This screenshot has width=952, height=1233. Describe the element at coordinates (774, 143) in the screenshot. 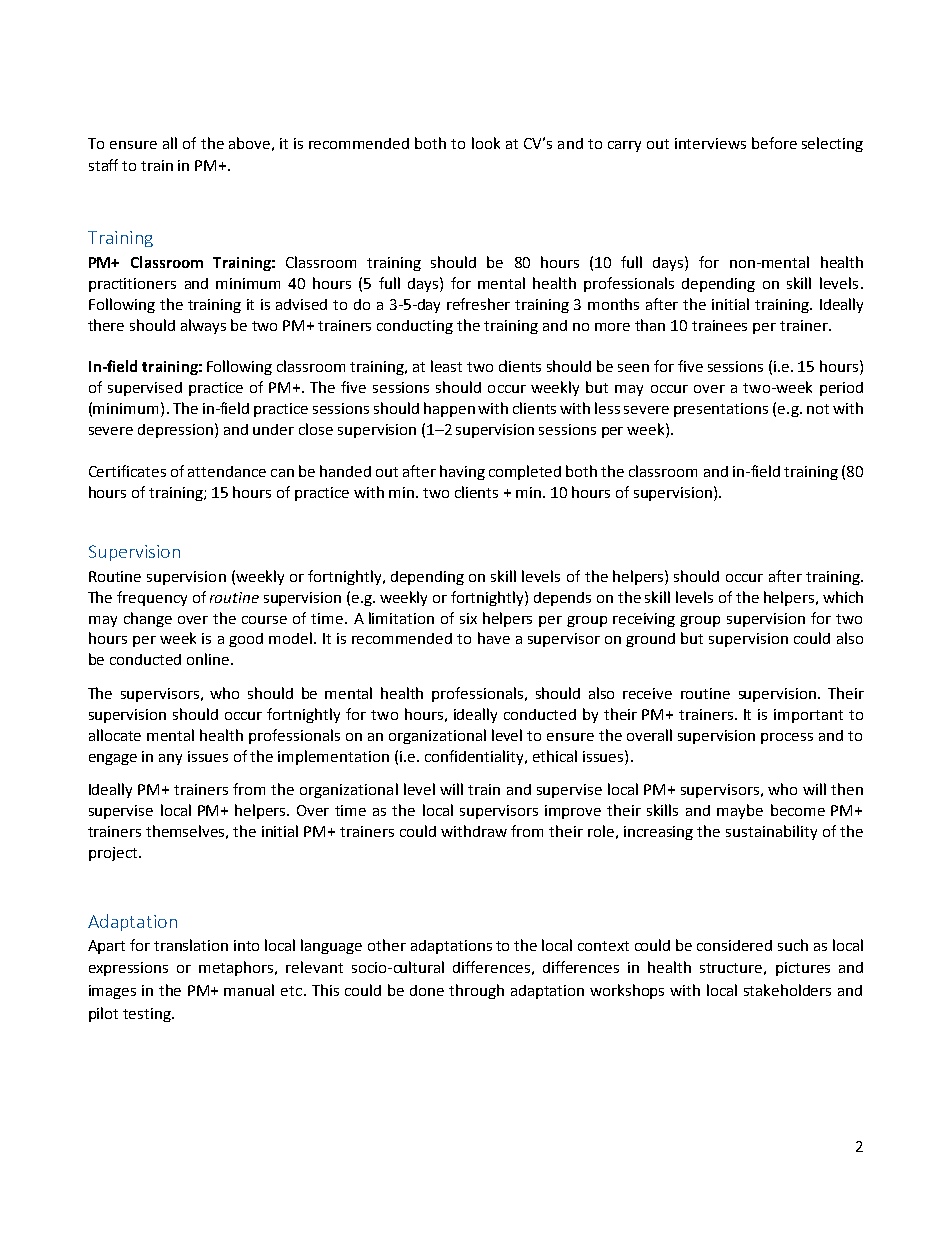

I see `before` at that location.
